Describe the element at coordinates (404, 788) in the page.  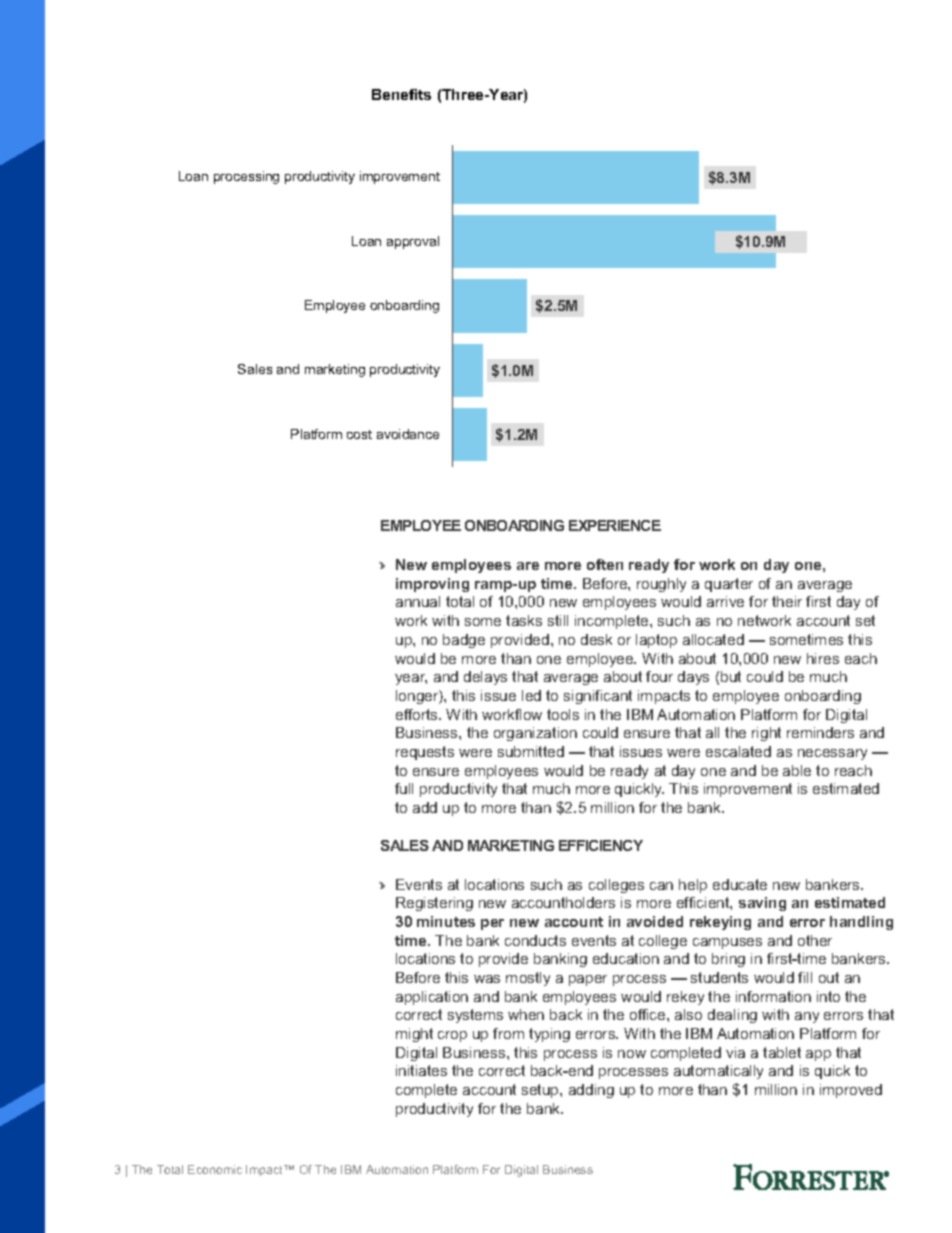
I see `full` at that location.
